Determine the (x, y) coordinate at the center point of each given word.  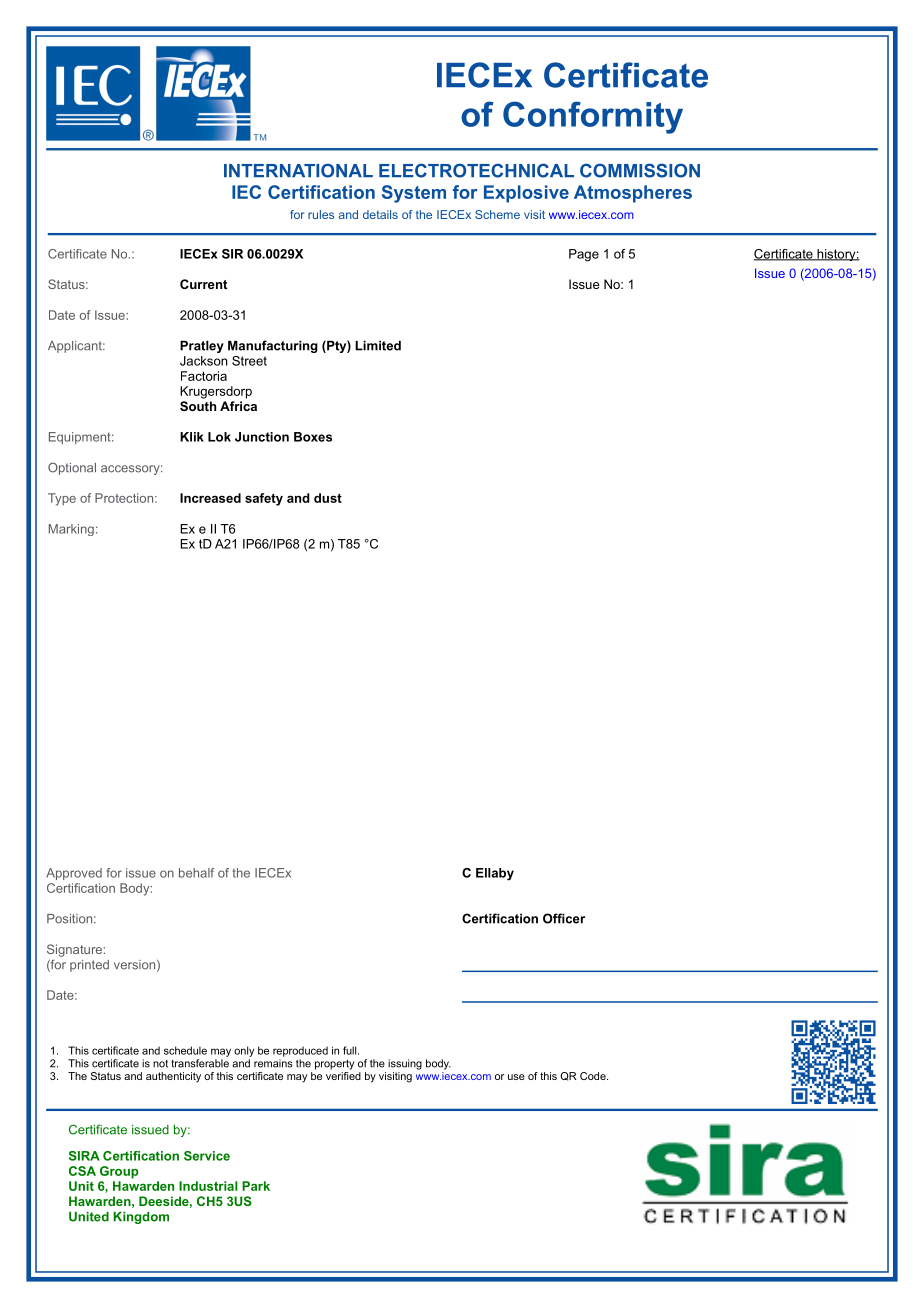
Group (119, 1172)
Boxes (313, 437)
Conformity (593, 117)
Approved (74, 874)
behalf (196, 873)
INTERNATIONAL (298, 170)
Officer (564, 918)
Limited (378, 345)
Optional (72, 468)
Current (203, 284)
